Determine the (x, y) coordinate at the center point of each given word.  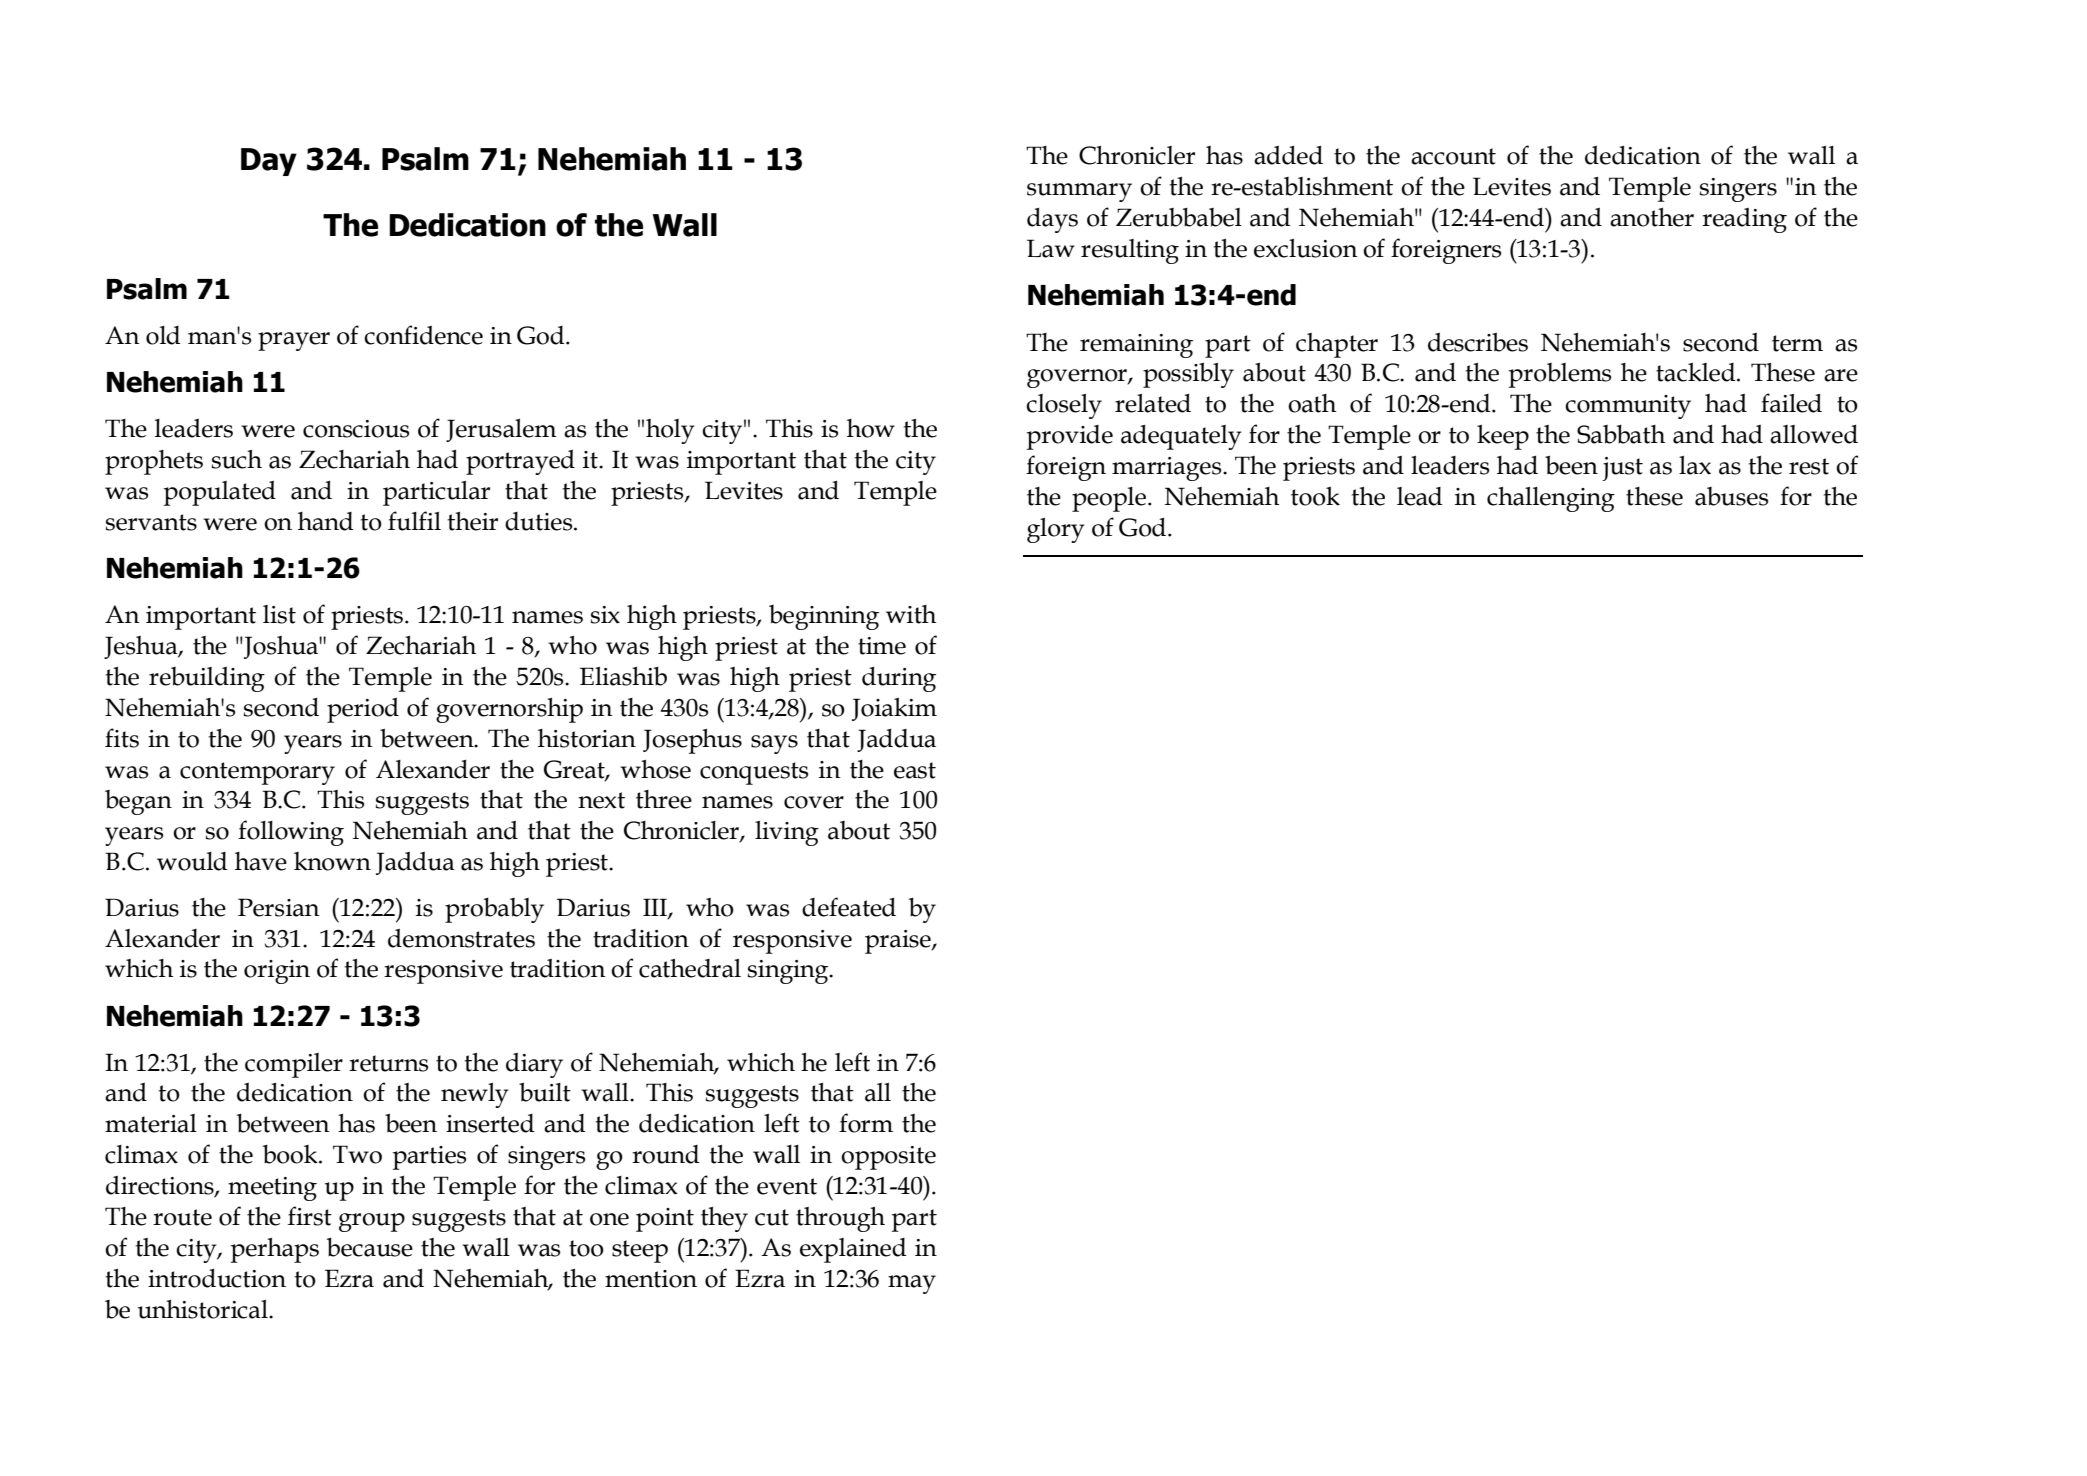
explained (853, 1250)
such (237, 459)
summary (1079, 192)
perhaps (275, 1250)
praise (899, 942)
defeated (849, 907)
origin (277, 972)
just (1622, 469)
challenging (1551, 499)
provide (1070, 437)
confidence (423, 335)
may (912, 1284)
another (1652, 217)
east (915, 770)
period (363, 710)
